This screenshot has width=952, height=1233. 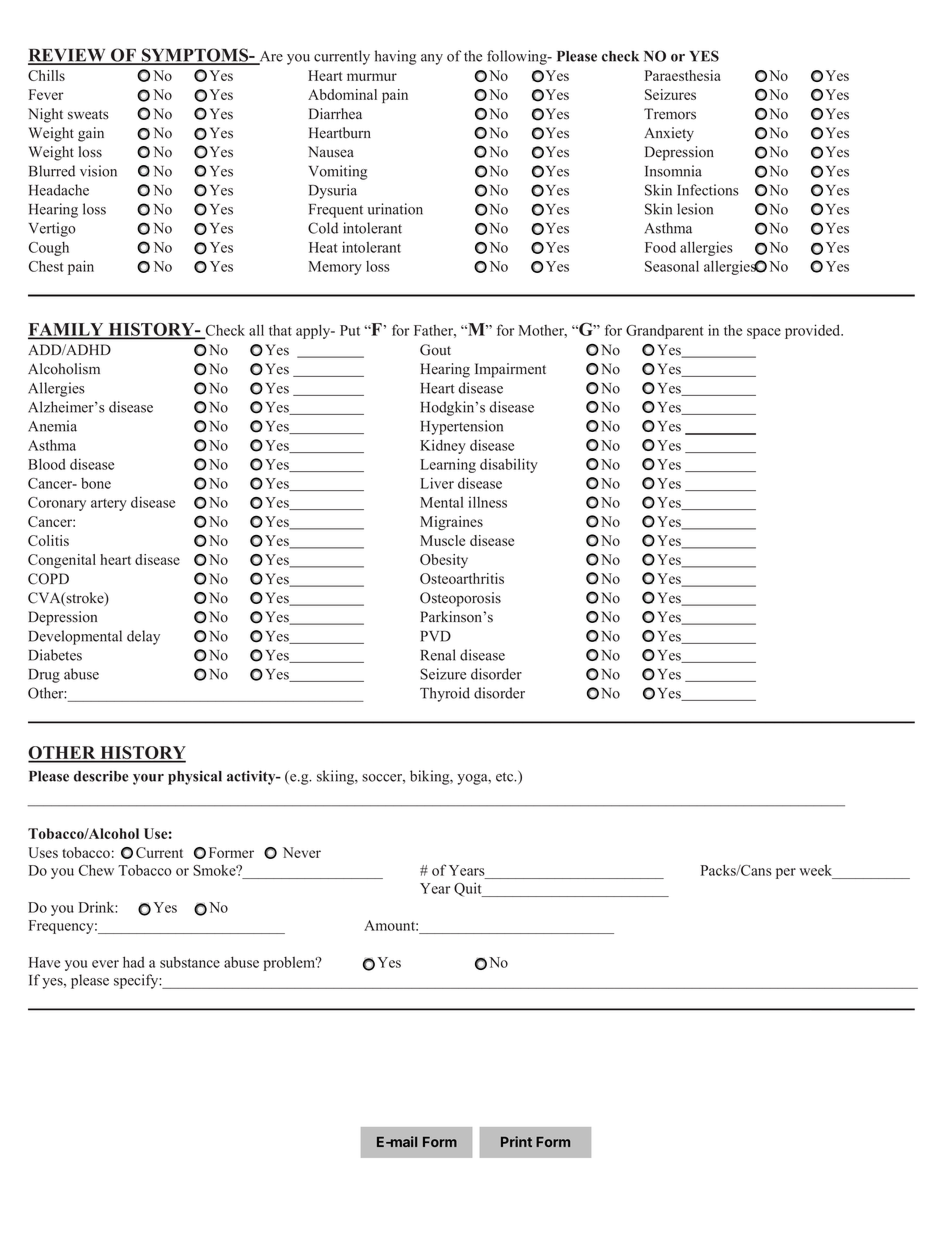 I want to click on Thyroid, so click(x=445, y=694).
